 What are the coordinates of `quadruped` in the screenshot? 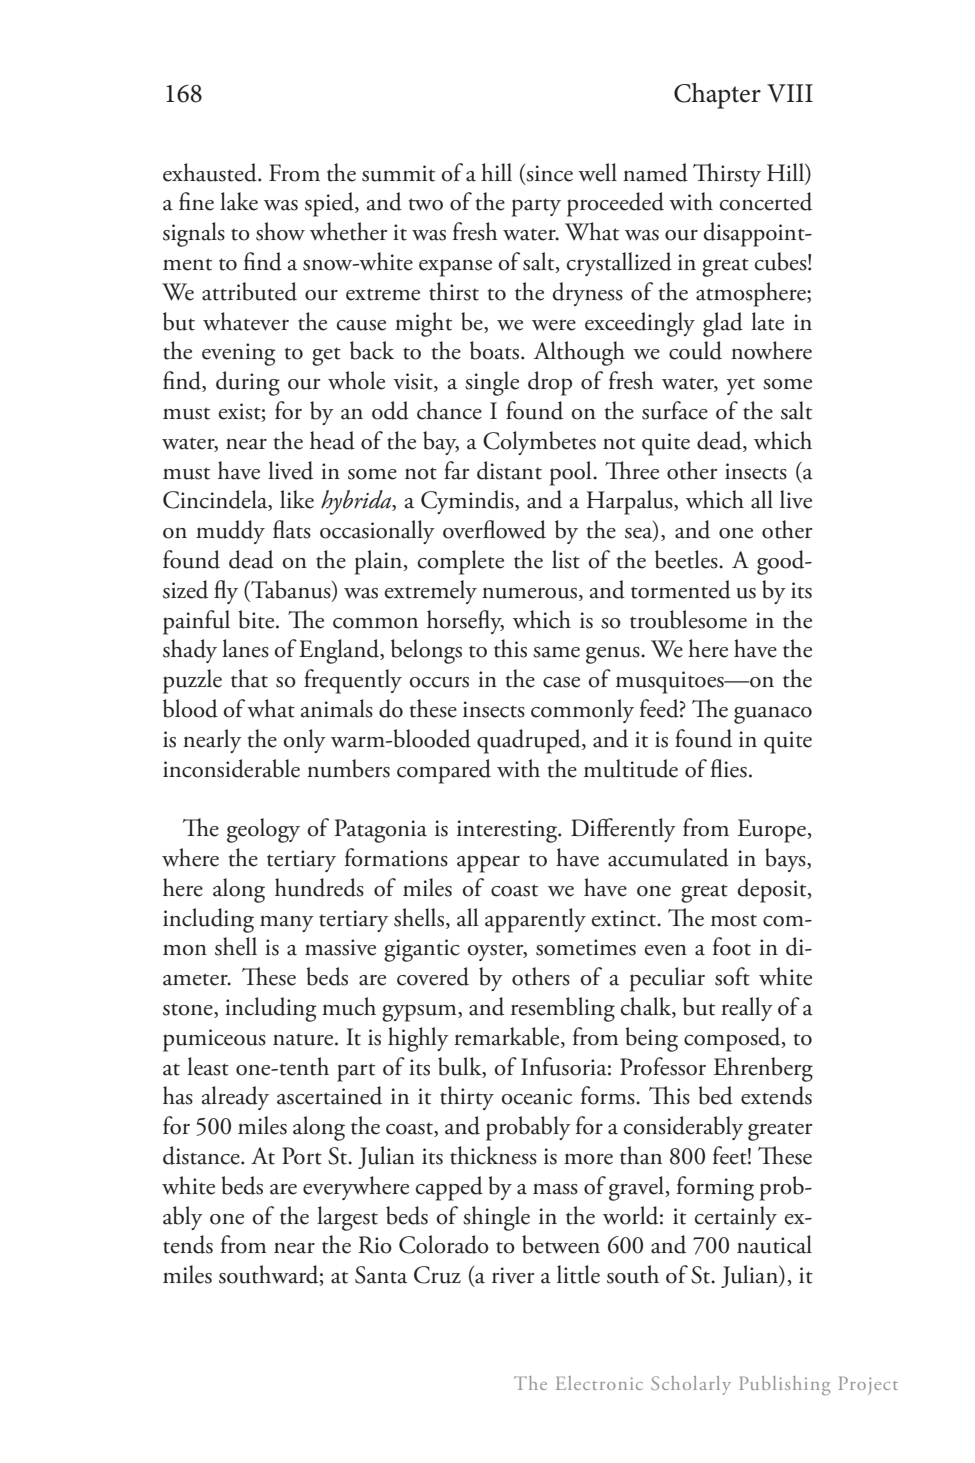 It's located at (530, 741).
